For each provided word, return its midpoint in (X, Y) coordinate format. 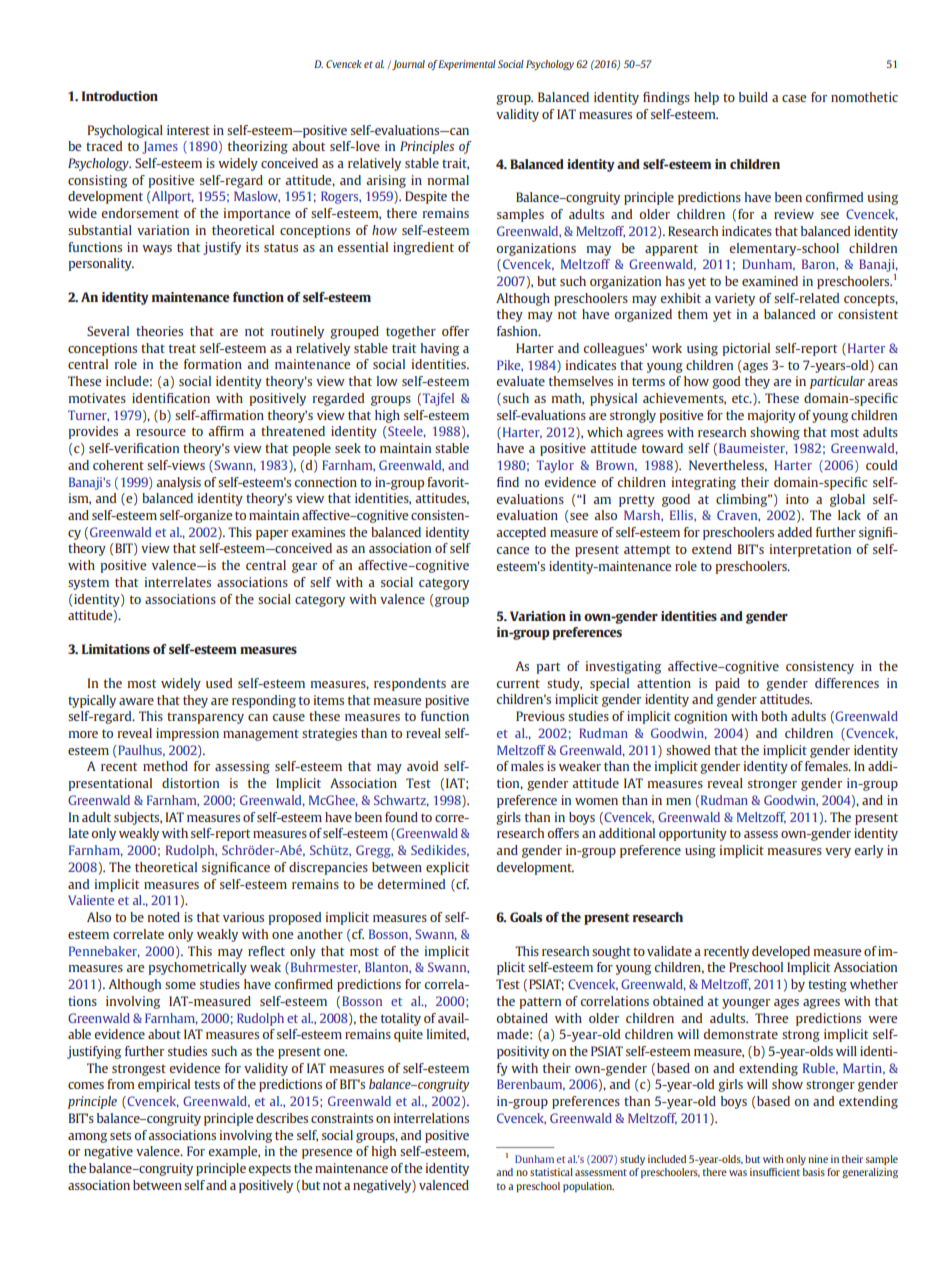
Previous (540, 716)
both (774, 716)
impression (187, 734)
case (794, 98)
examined (770, 281)
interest (188, 130)
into (797, 499)
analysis (178, 483)
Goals (526, 917)
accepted (521, 533)
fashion (518, 331)
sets (120, 1135)
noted (164, 917)
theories (159, 331)
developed (781, 952)
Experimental (467, 65)
